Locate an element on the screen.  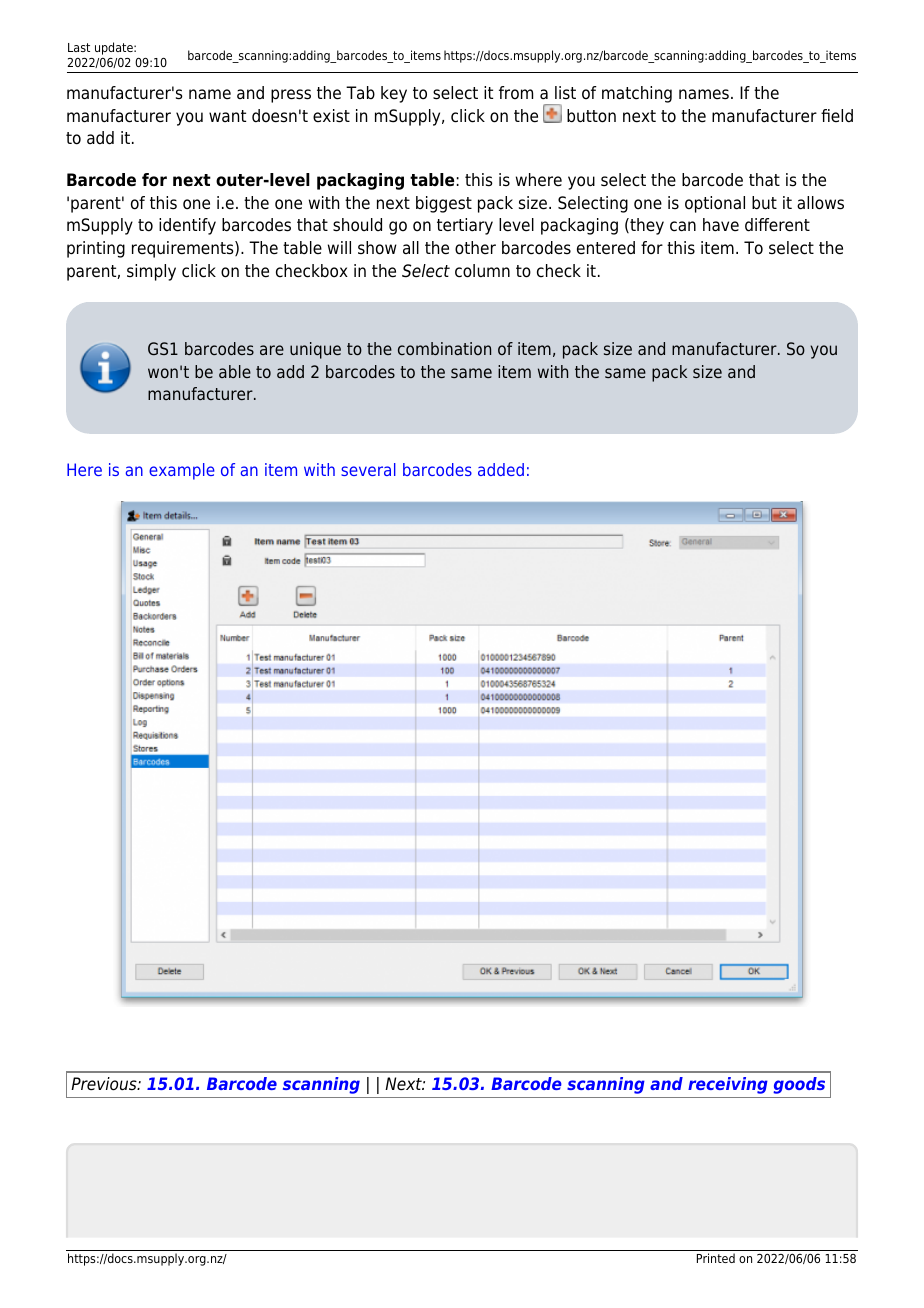
receiving is located at coordinates (728, 1085).
